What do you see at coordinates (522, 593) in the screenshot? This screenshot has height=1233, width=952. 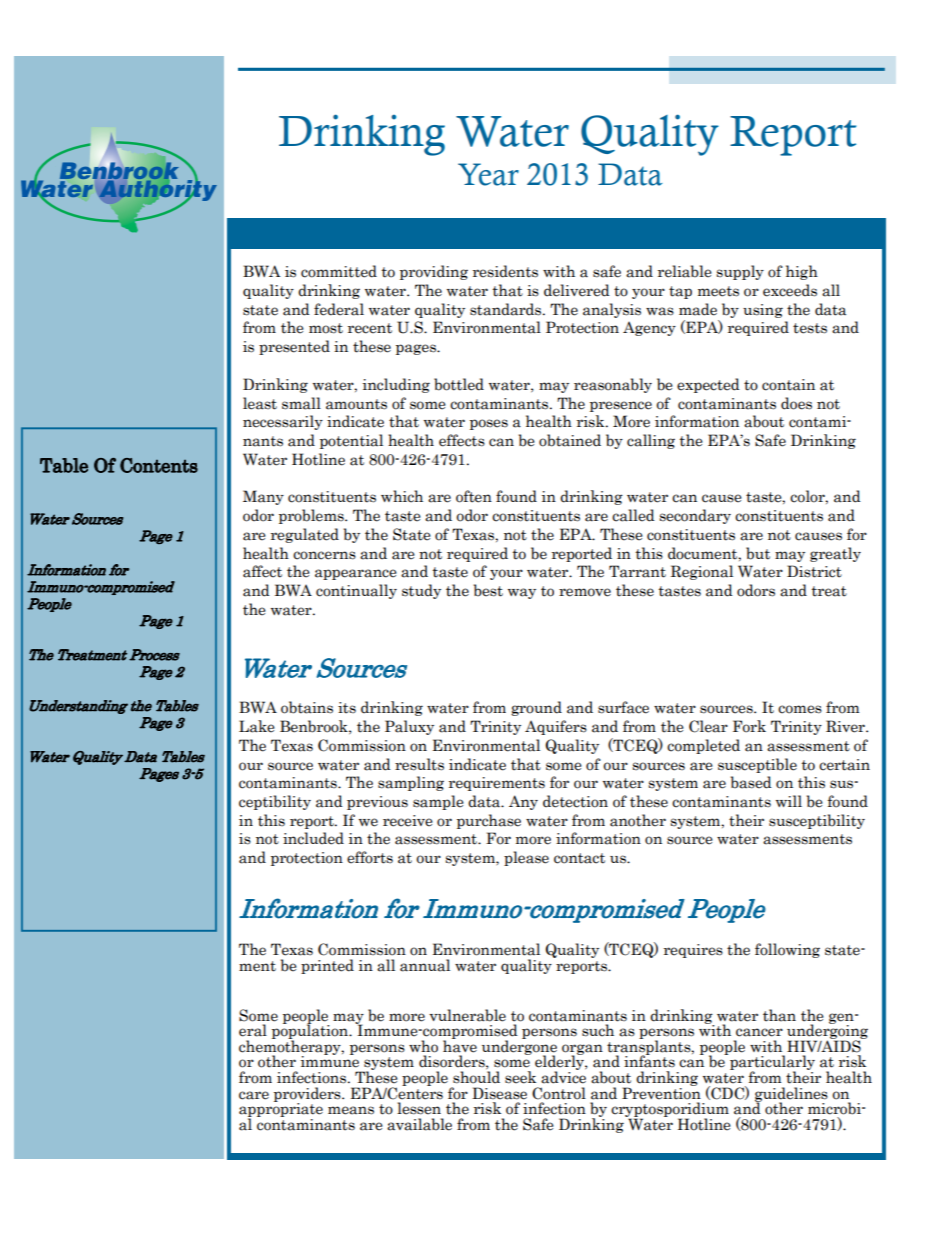 I see `way` at bounding box center [522, 593].
